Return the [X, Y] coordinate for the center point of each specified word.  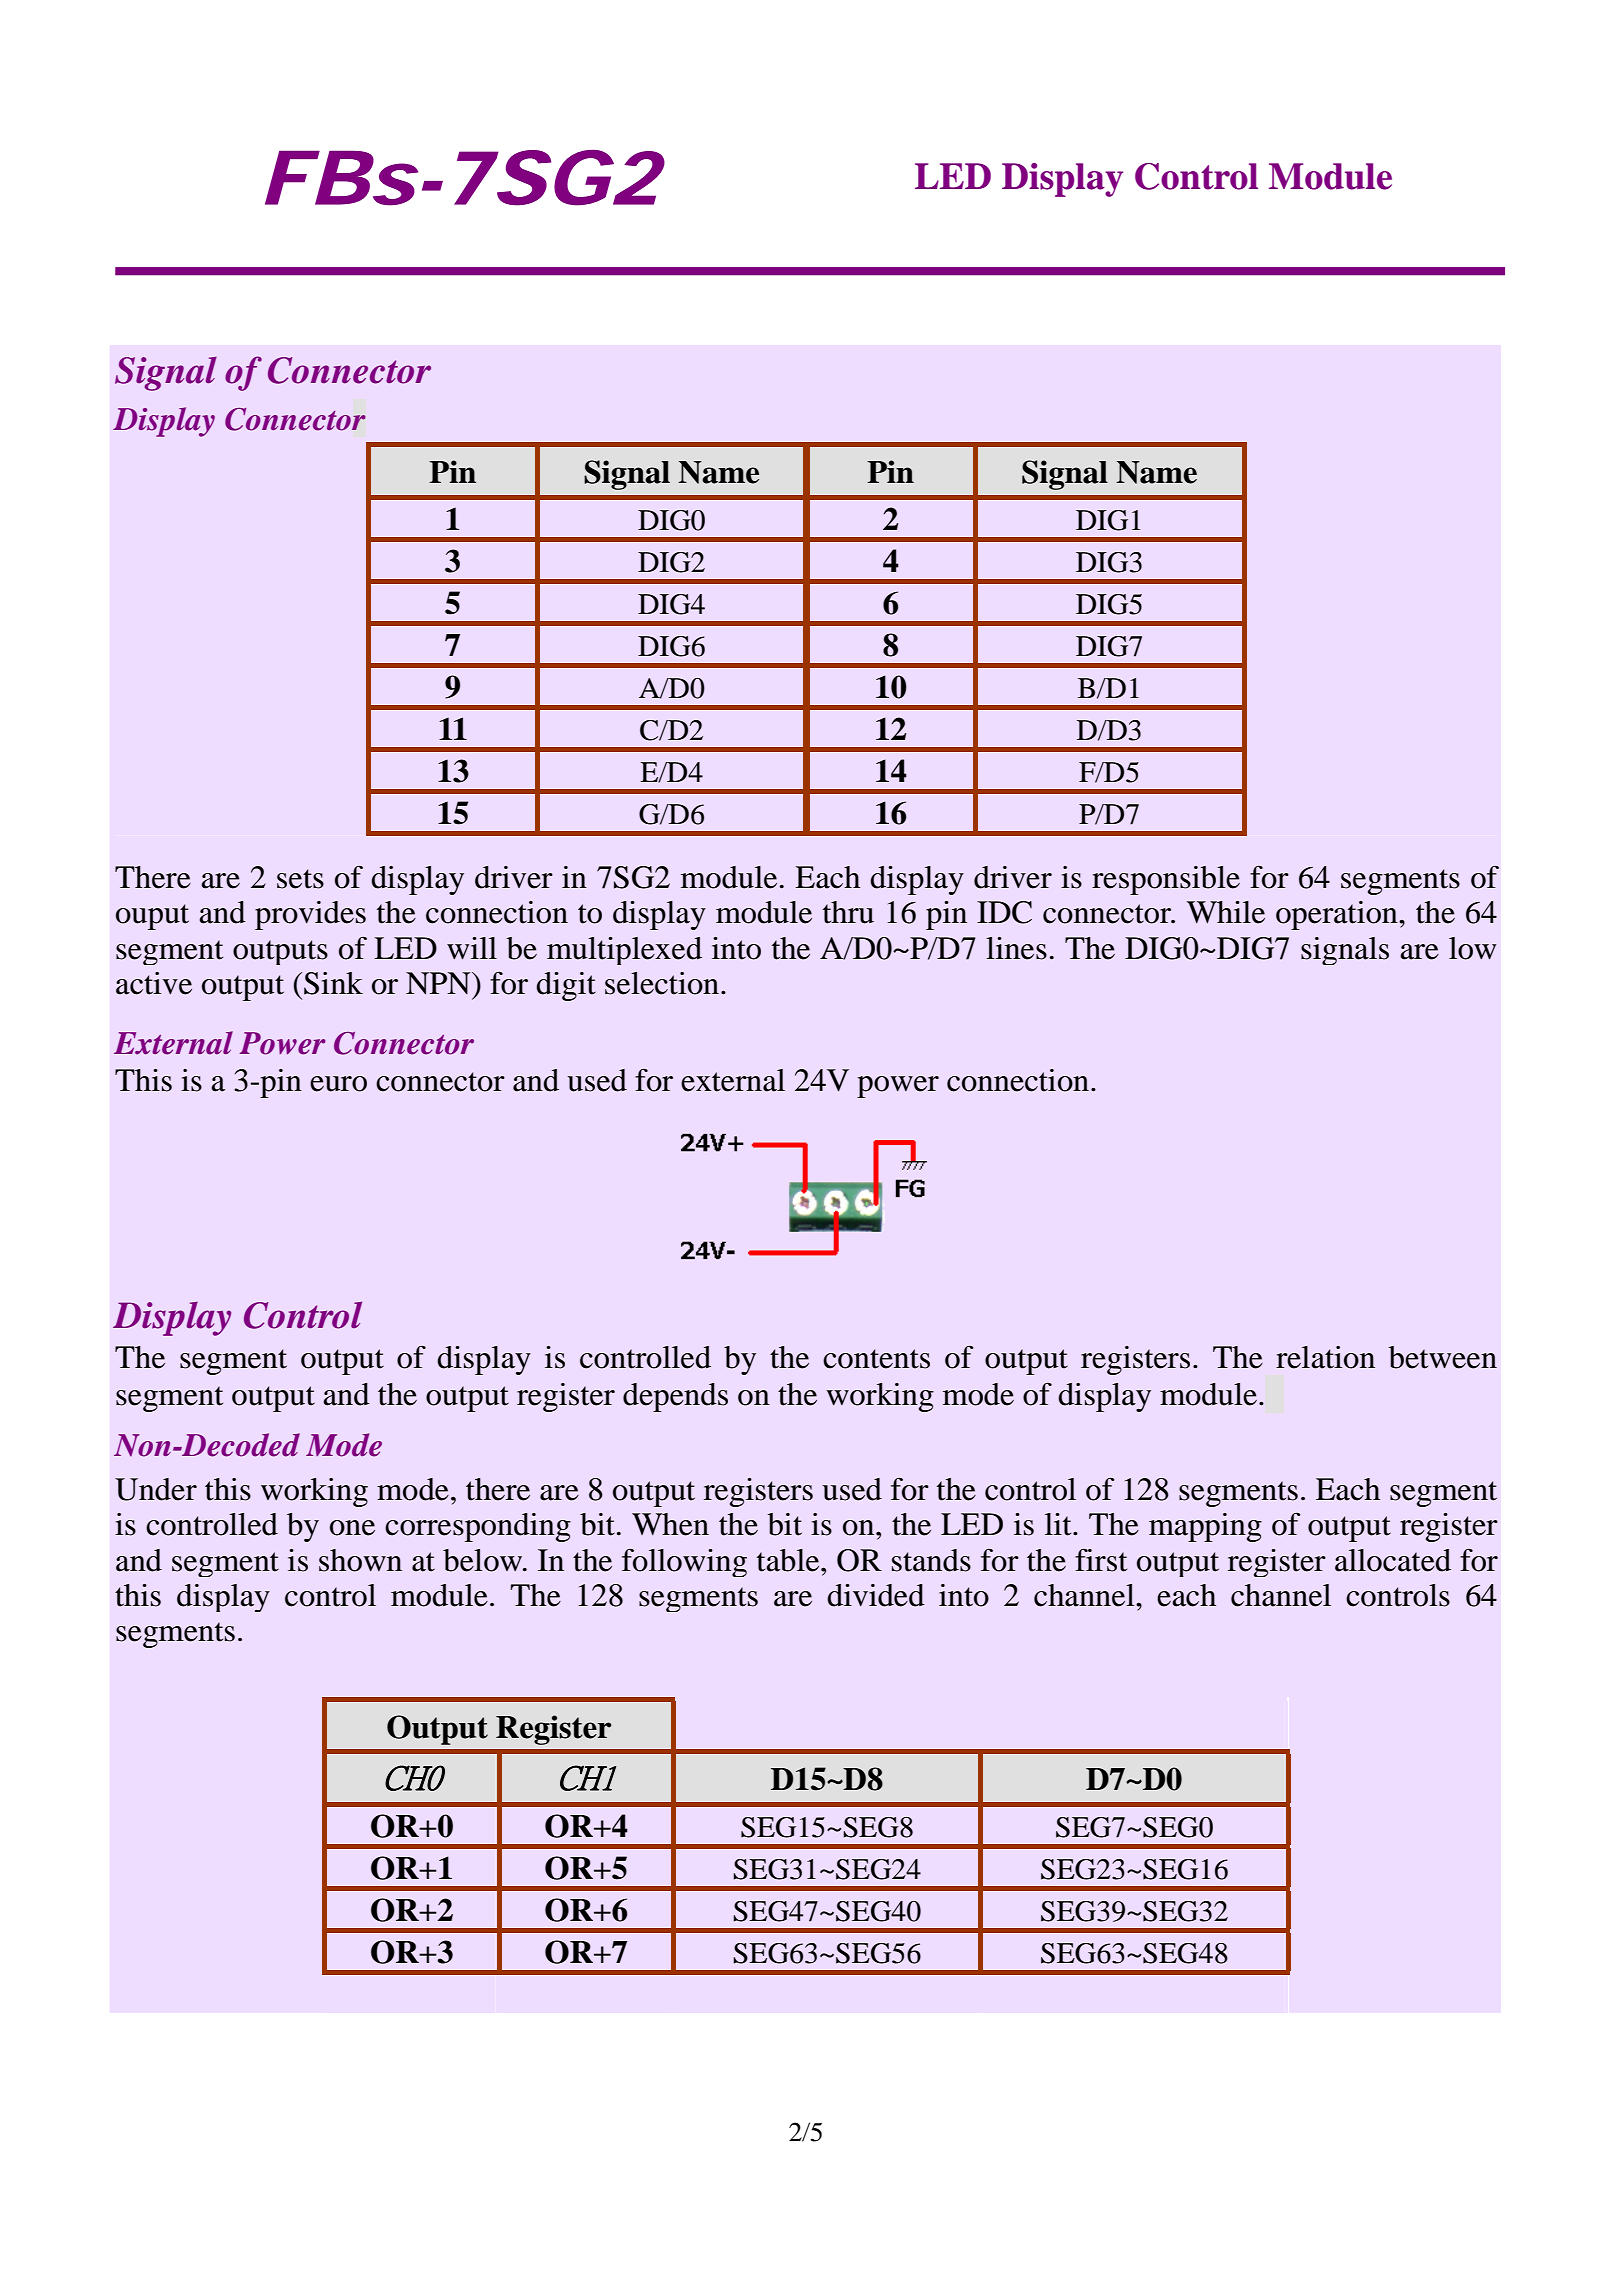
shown [360, 1560]
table [789, 1560]
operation [1338, 915]
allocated [1393, 1560]
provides [310, 915]
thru [848, 912]
